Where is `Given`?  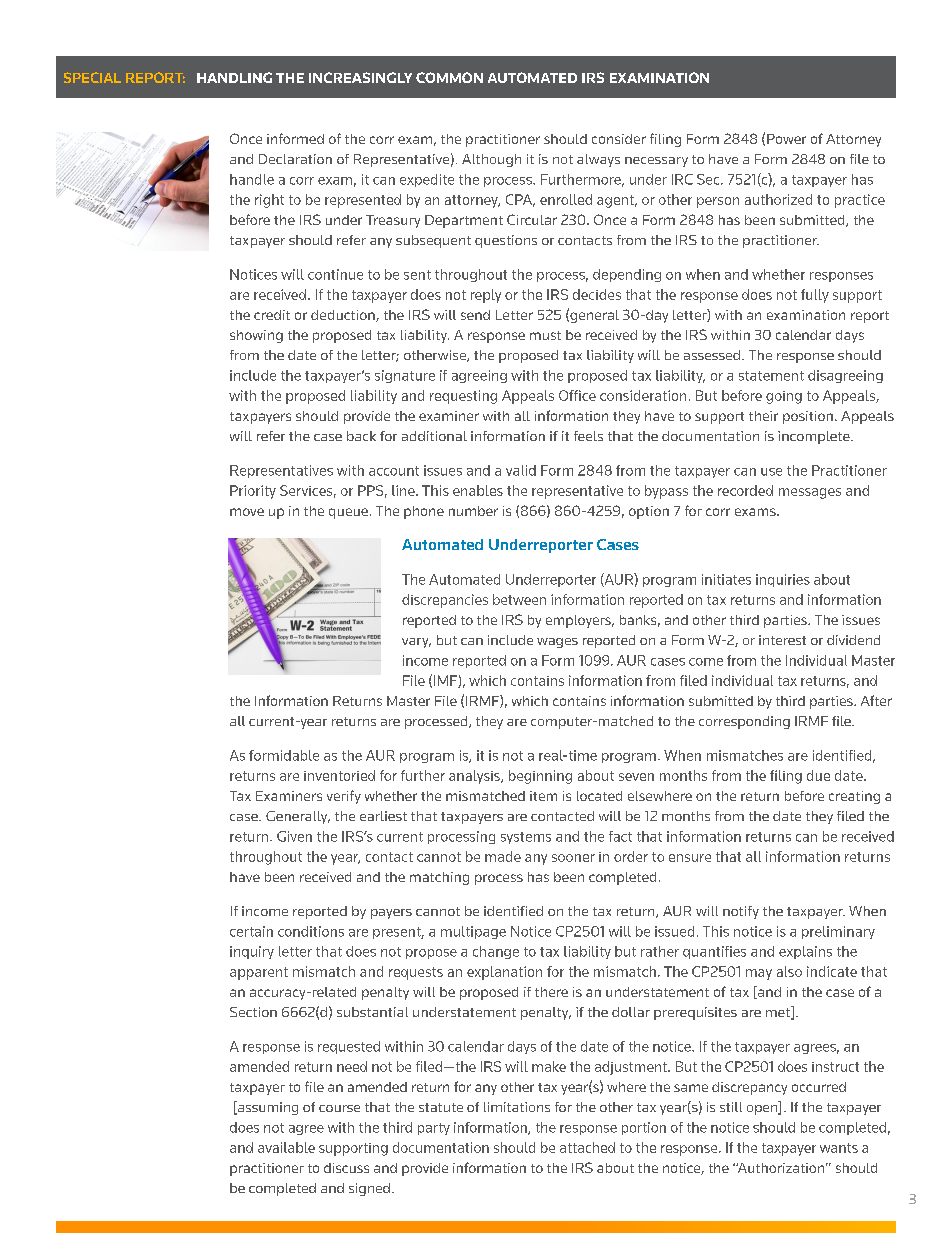
Given is located at coordinates (294, 836).
